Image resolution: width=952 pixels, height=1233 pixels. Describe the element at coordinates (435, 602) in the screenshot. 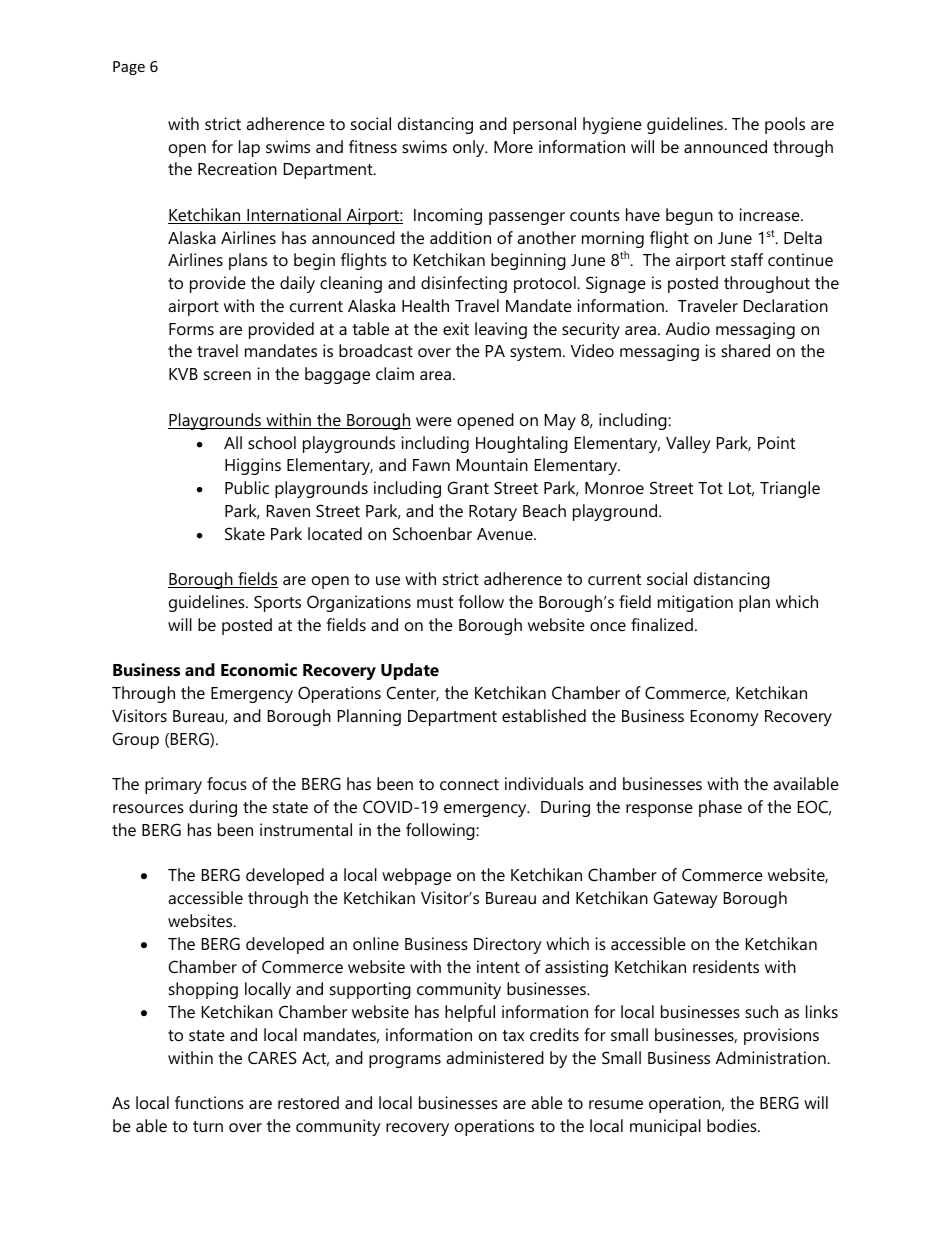

I see `must` at that location.
